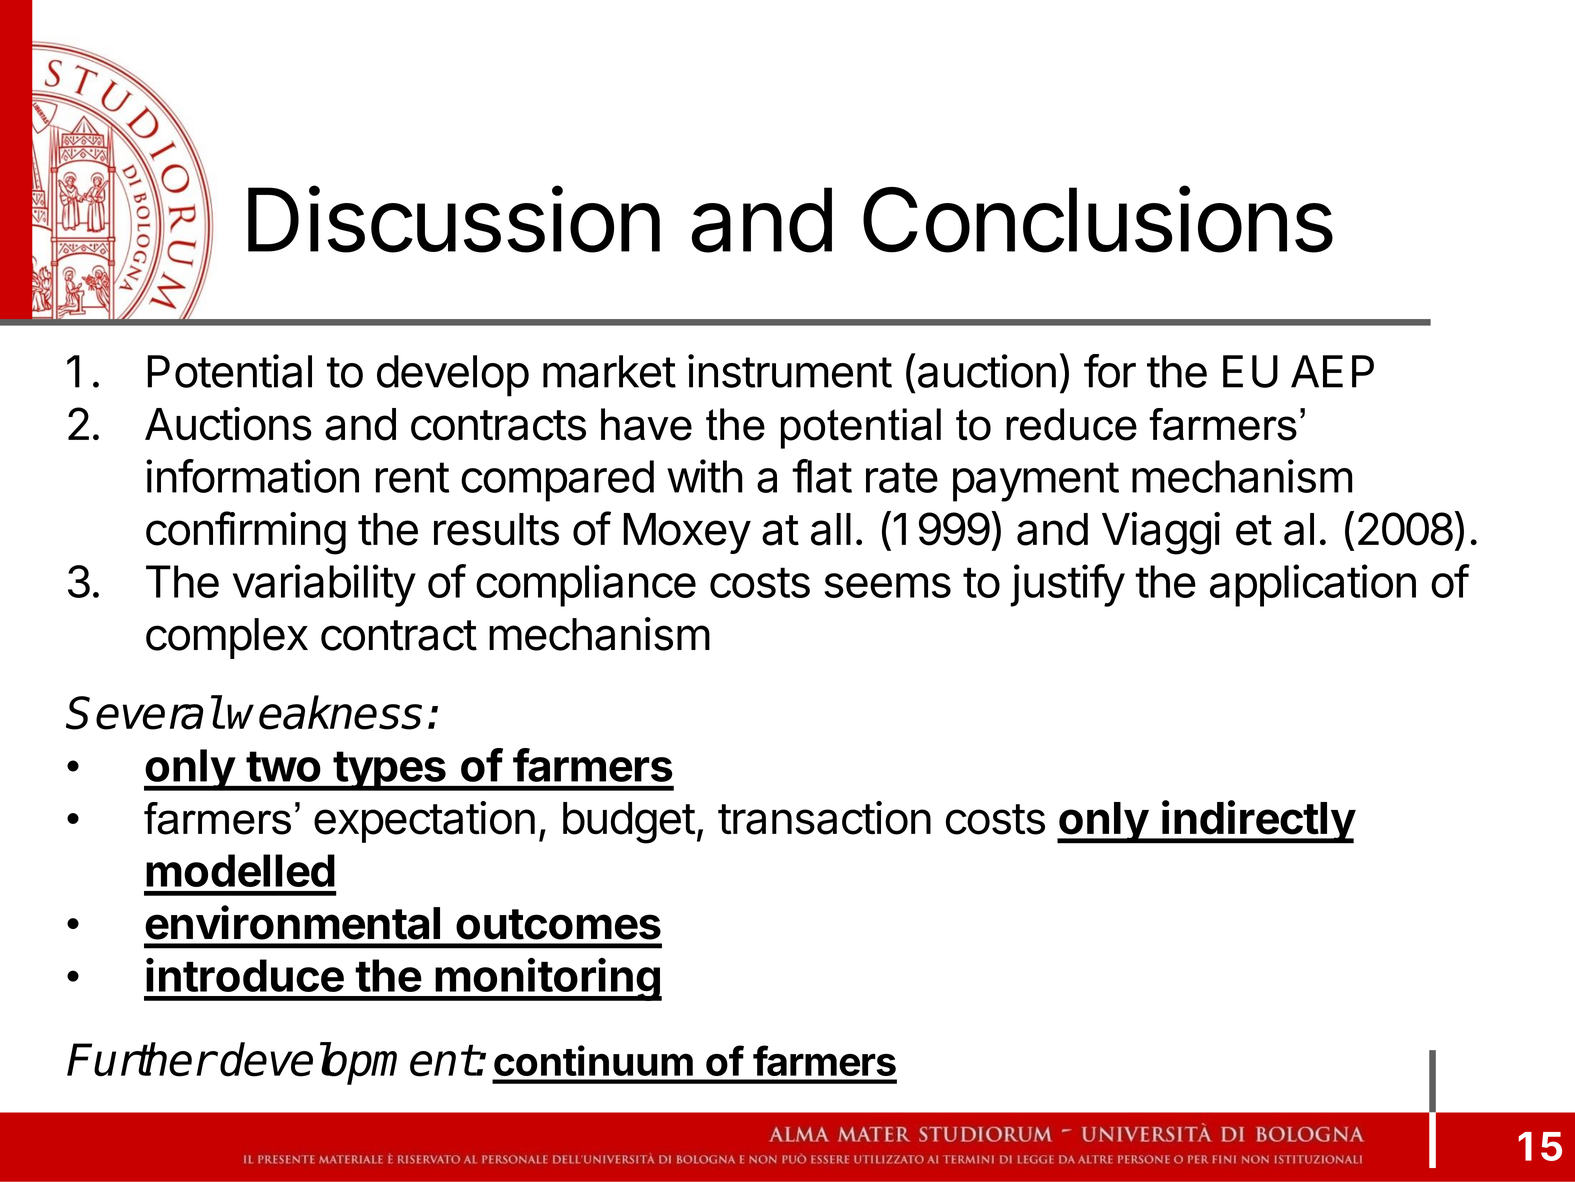 Image resolution: width=1575 pixels, height=1182 pixels. Describe the element at coordinates (586, 585) in the screenshot. I see `compliance` at that location.
